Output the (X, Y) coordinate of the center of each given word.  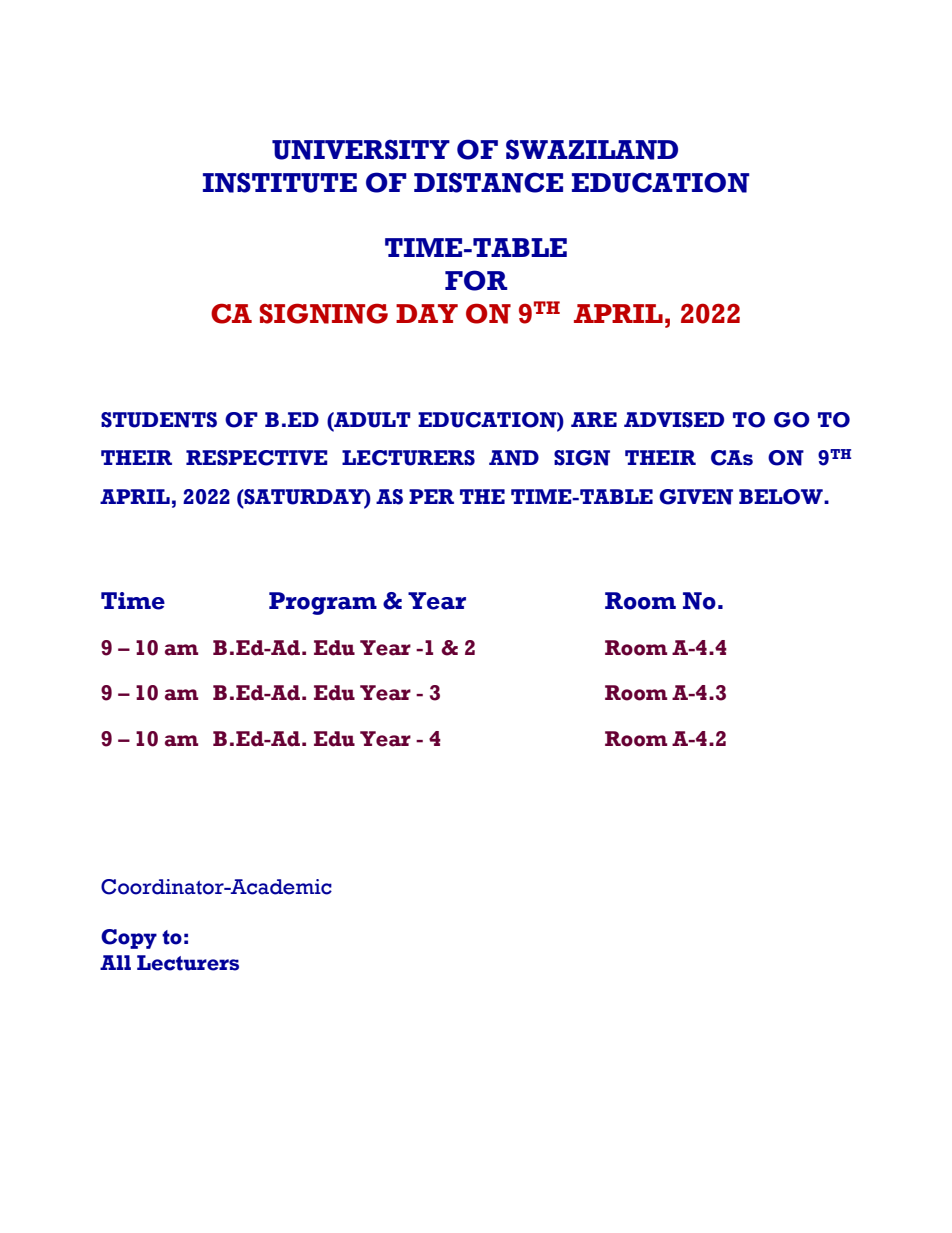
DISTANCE (488, 182)
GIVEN (696, 497)
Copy (129, 939)
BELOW (782, 497)
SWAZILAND (592, 149)
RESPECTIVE (257, 458)
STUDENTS (159, 420)
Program (323, 603)
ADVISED (674, 420)
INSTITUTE (280, 182)
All (115, 962)
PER (431, 496)
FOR (476, 280)
